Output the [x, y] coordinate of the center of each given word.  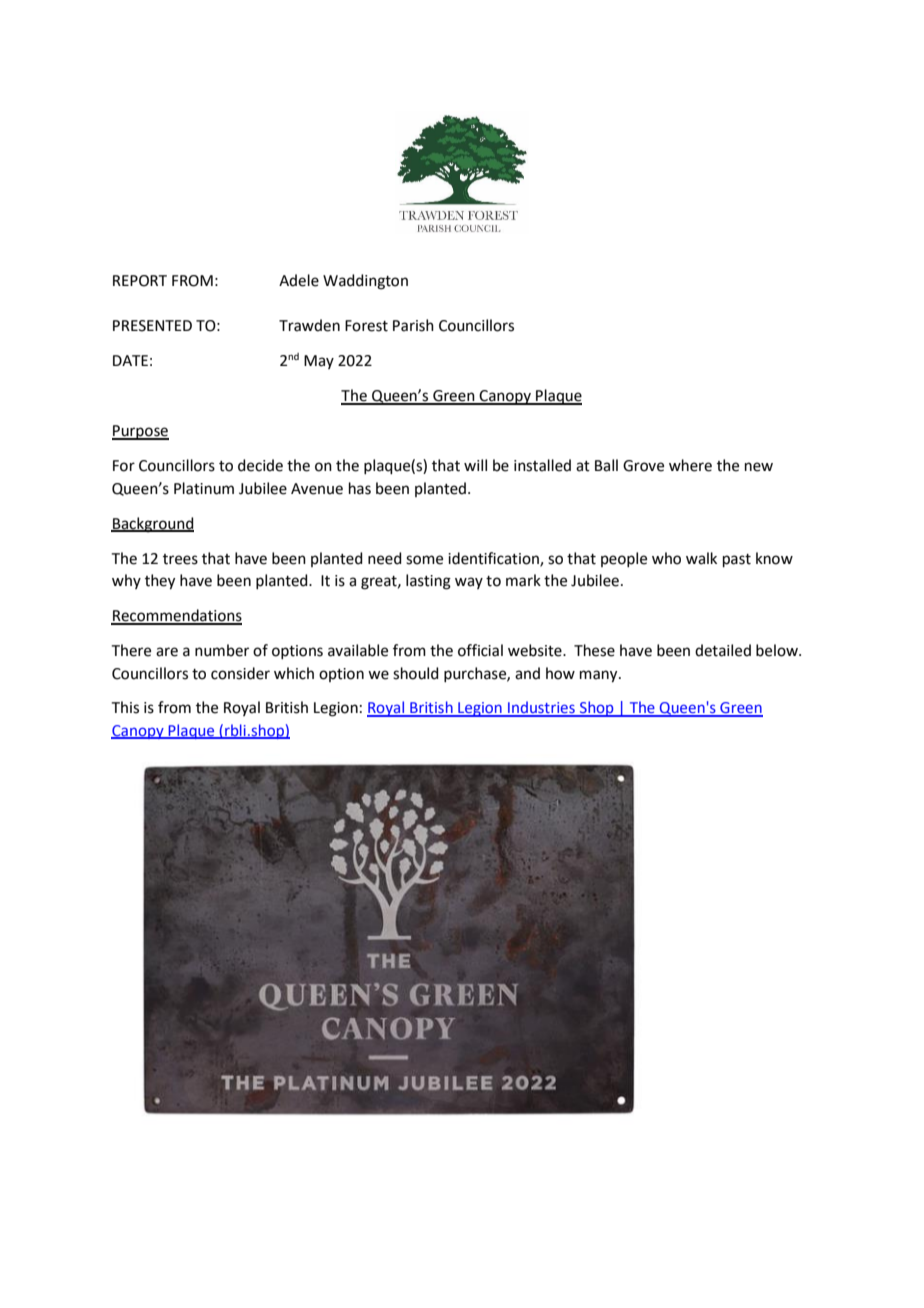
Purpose [140, 432]
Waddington [365, 282]
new [759, 467]
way [469, 583]
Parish [413, 325]
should [416, 673]
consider [240, 673]
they [160, 582]
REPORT [140, 281]
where [690, 465]
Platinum [204, 488]
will [475, 465]
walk [701, 558]
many [600, 676]
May [319, 362]
